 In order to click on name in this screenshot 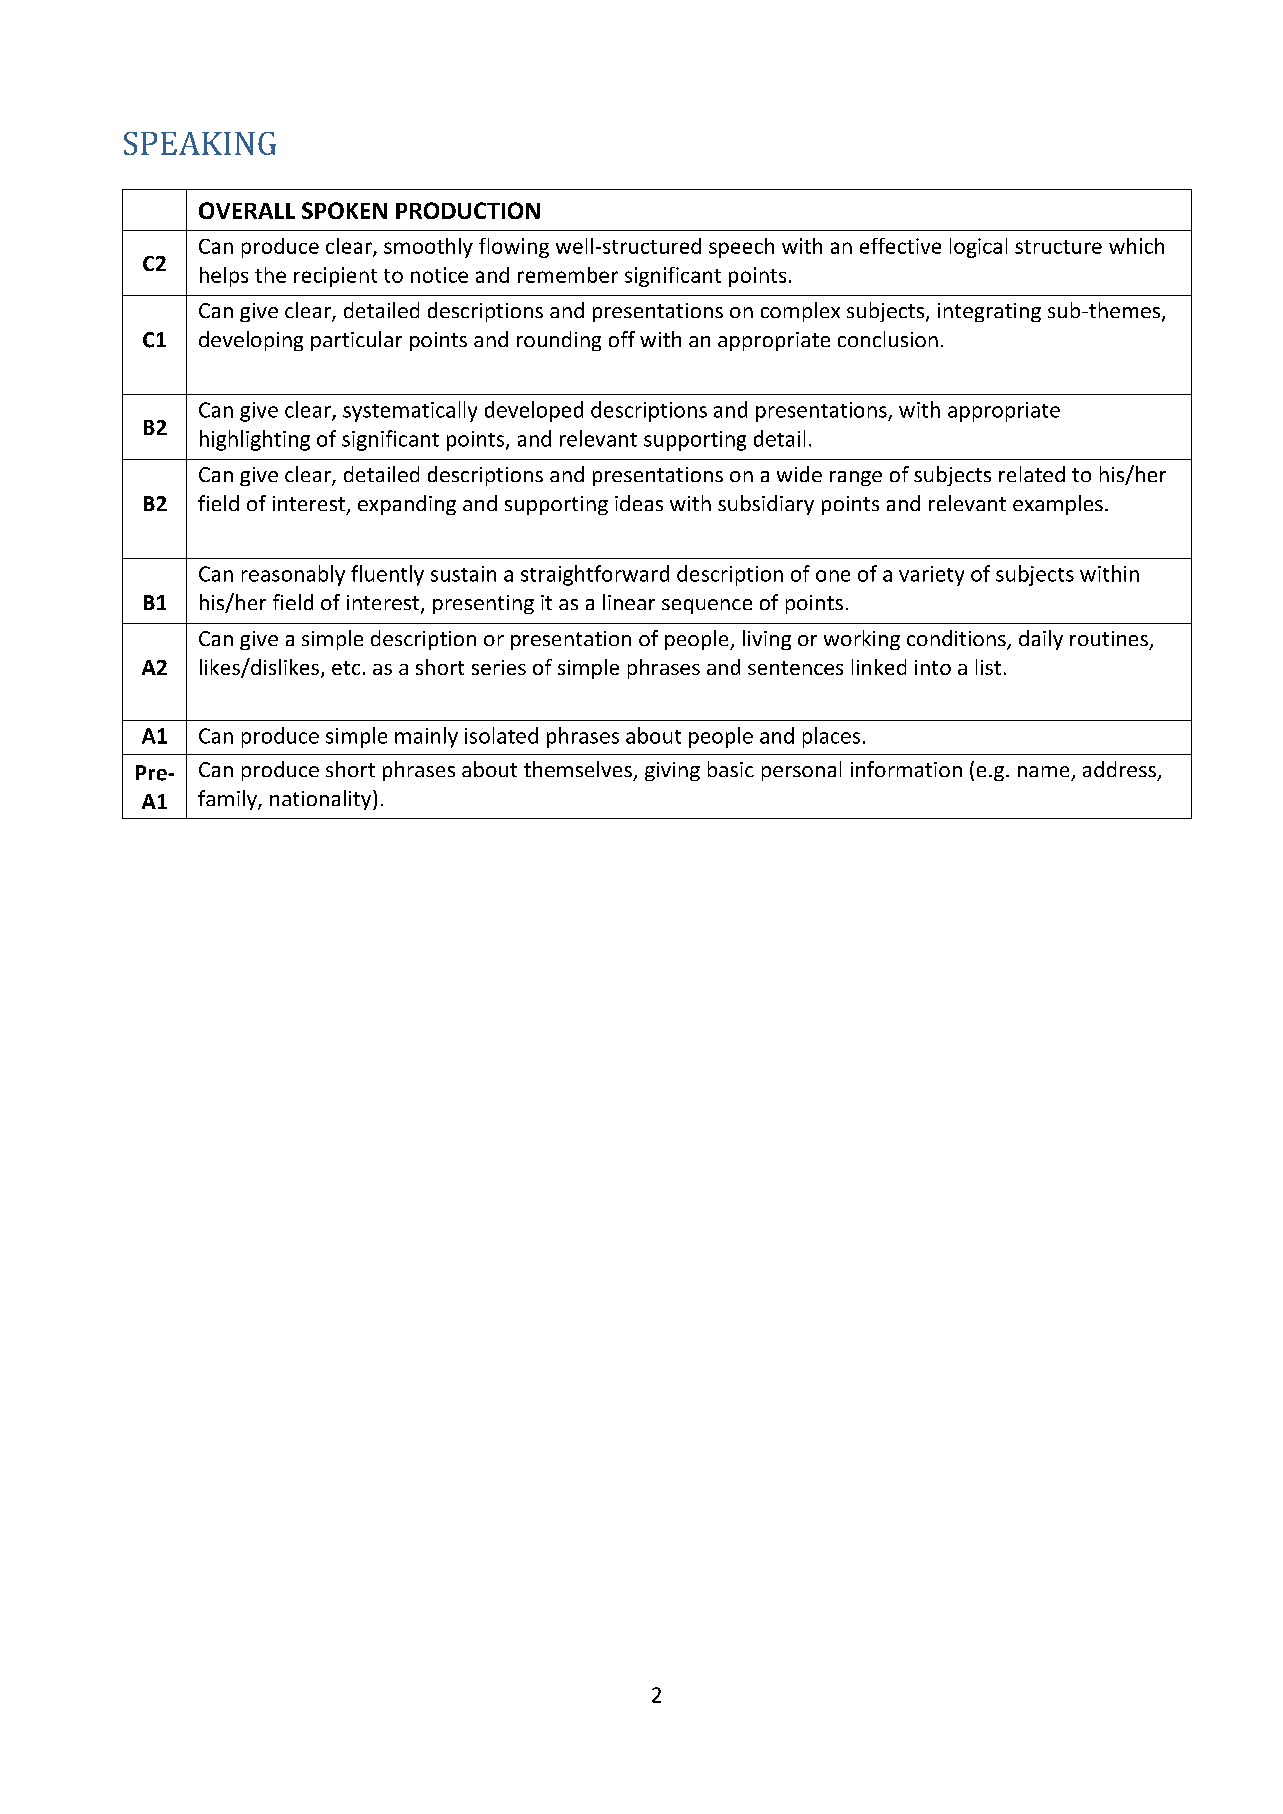, I will do `click(1043, 771)`.
